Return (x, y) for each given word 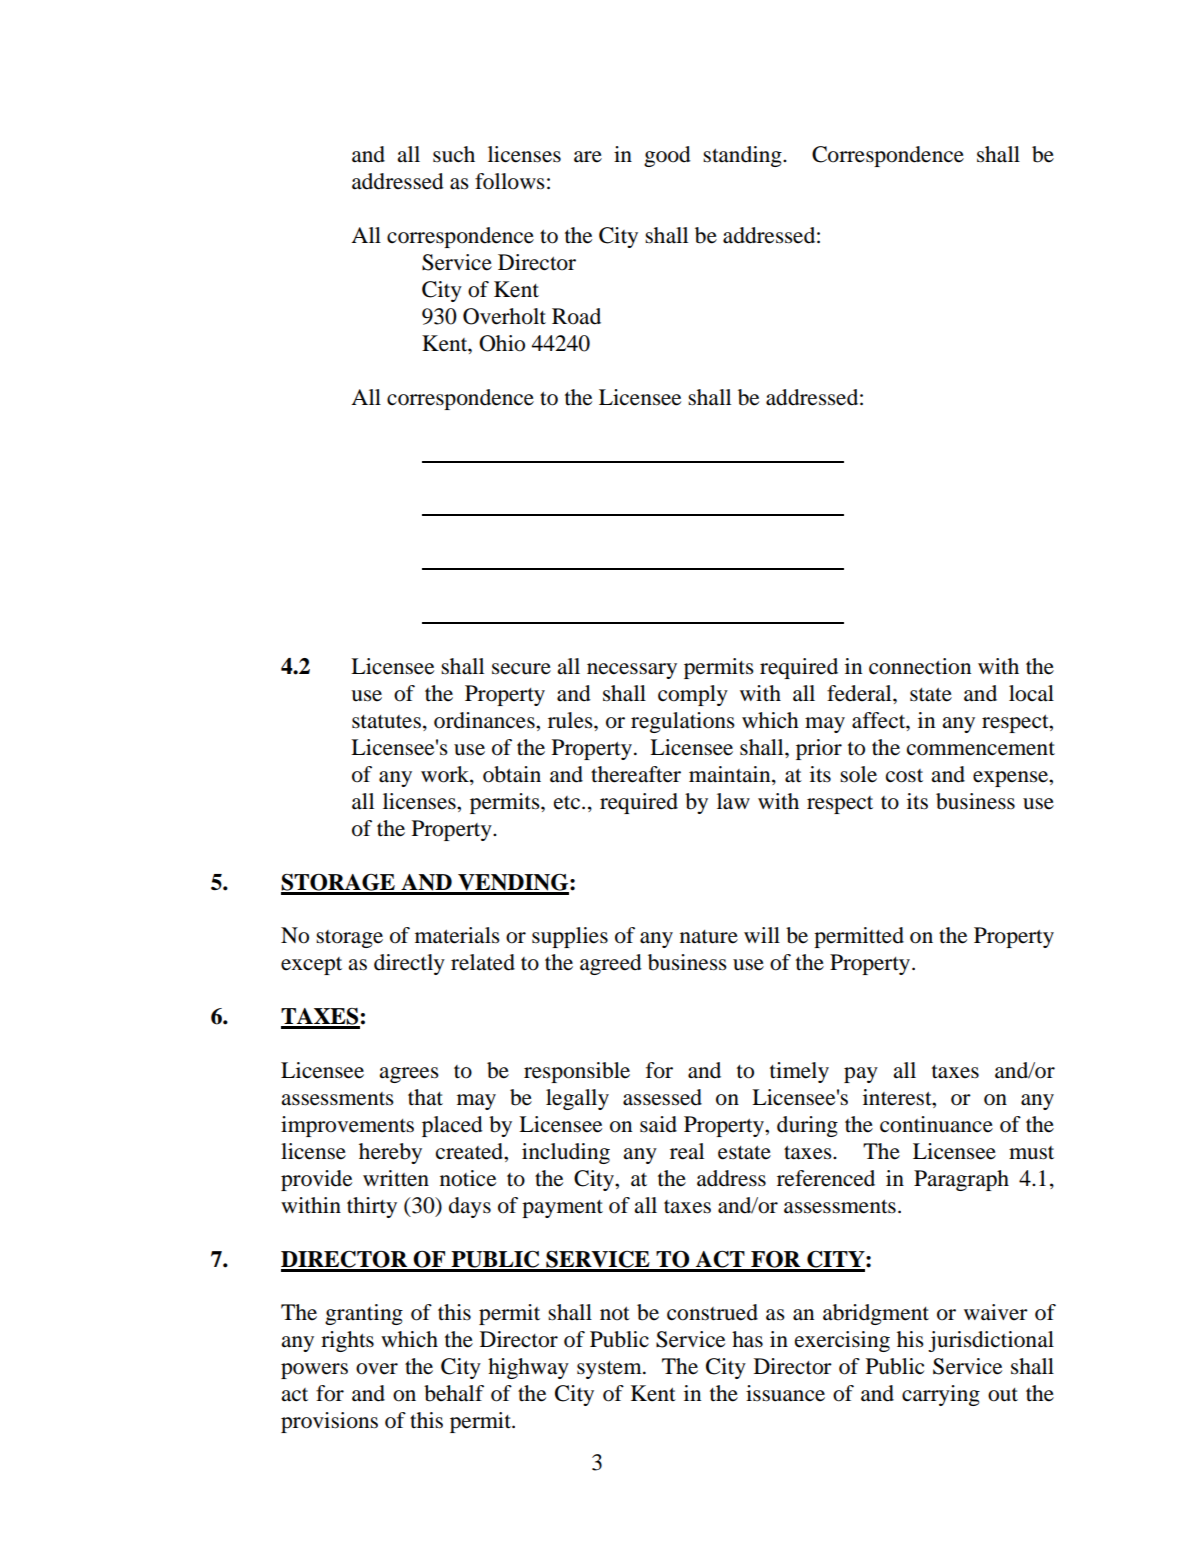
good (667, 156)
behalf (454, 1393)
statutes (386, 722)
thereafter (636, 774)
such (454, 154)
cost (904, 776)
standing (743, 156)
